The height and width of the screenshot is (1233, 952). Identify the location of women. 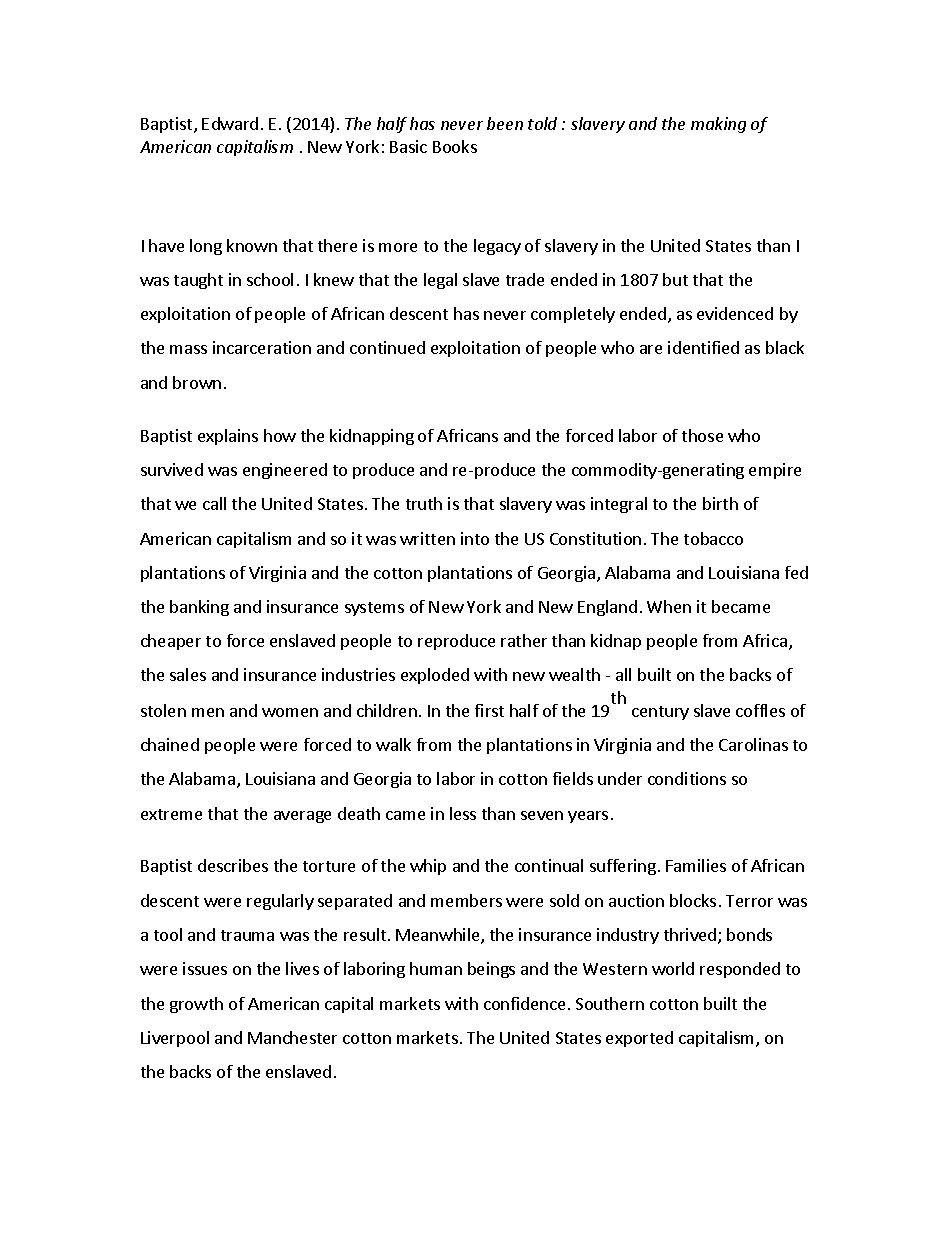
(290, 712).
